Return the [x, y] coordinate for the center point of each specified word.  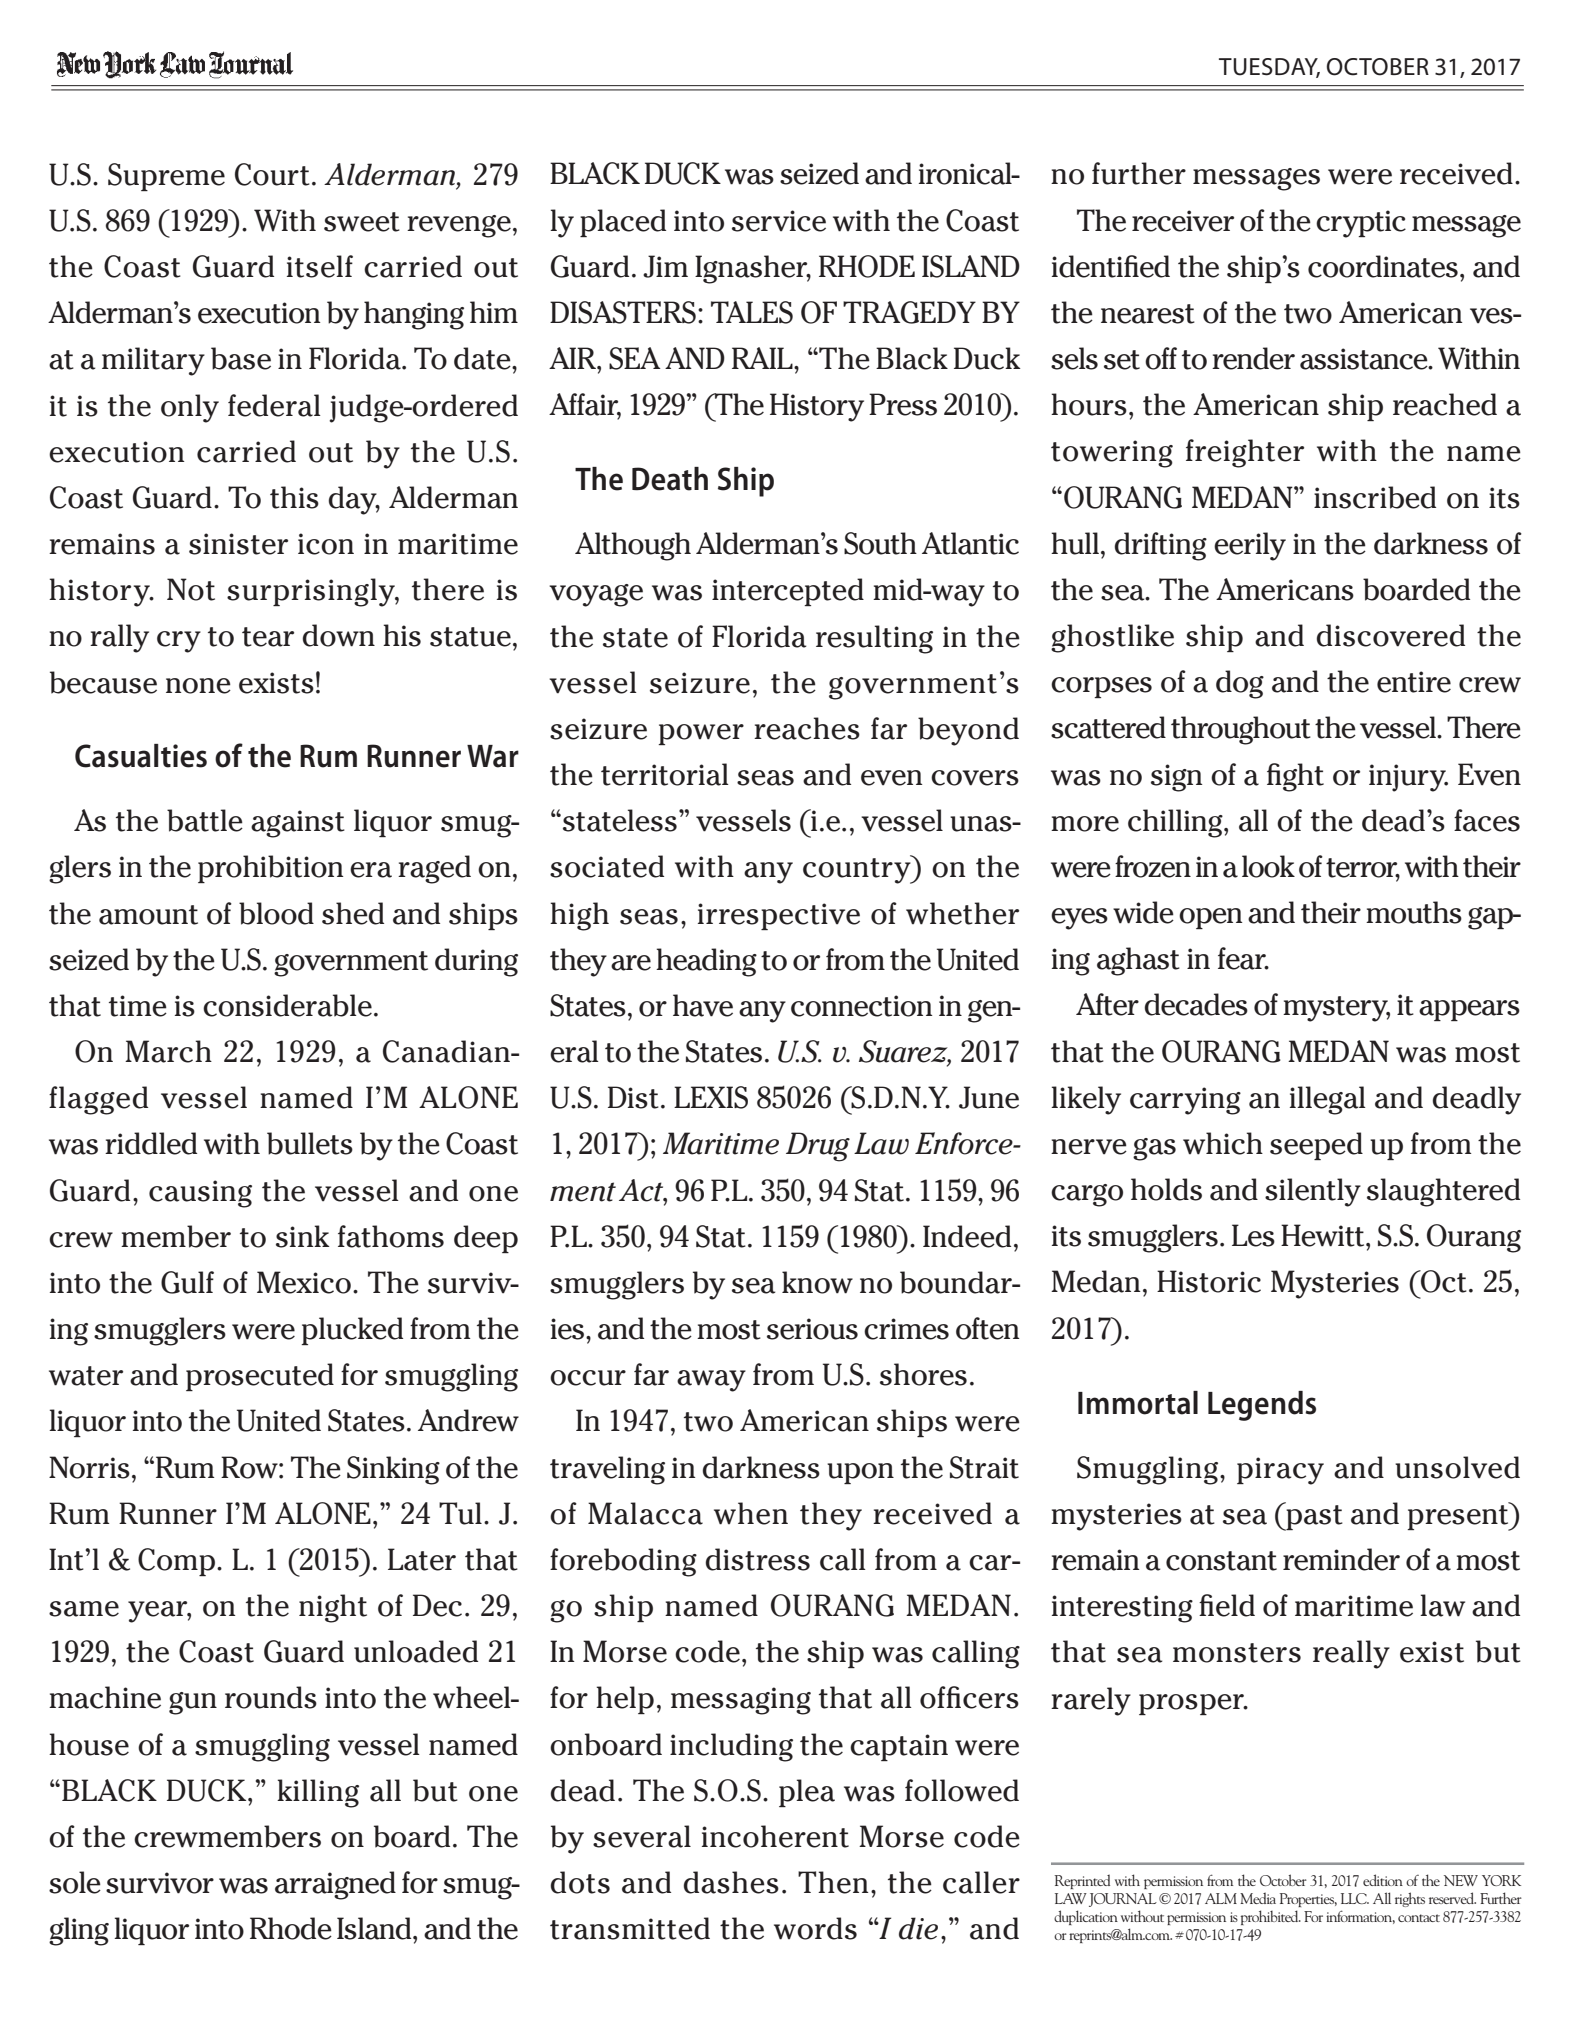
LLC [1355, 1898]
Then [833, 1882]
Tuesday [1269, 68]
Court [272, 174]
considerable [287, 1005]
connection [861, 1006]
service [779, 221]
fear [1243, 958]
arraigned [335, 1885]
